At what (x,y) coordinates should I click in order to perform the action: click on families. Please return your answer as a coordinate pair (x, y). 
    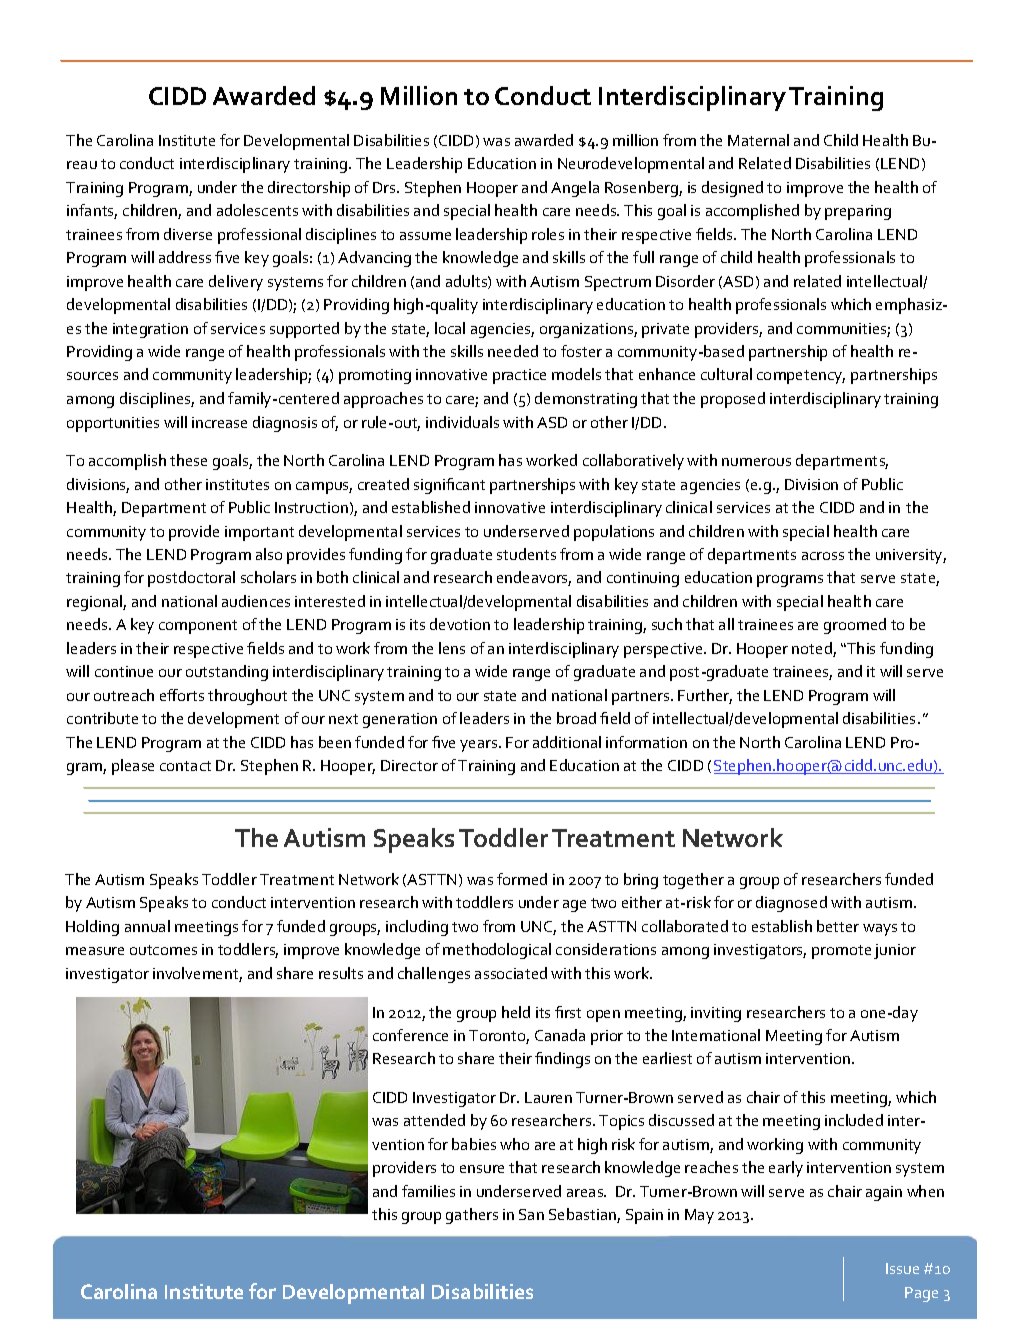
    Looking at the image, I should click on (428, 1191).
